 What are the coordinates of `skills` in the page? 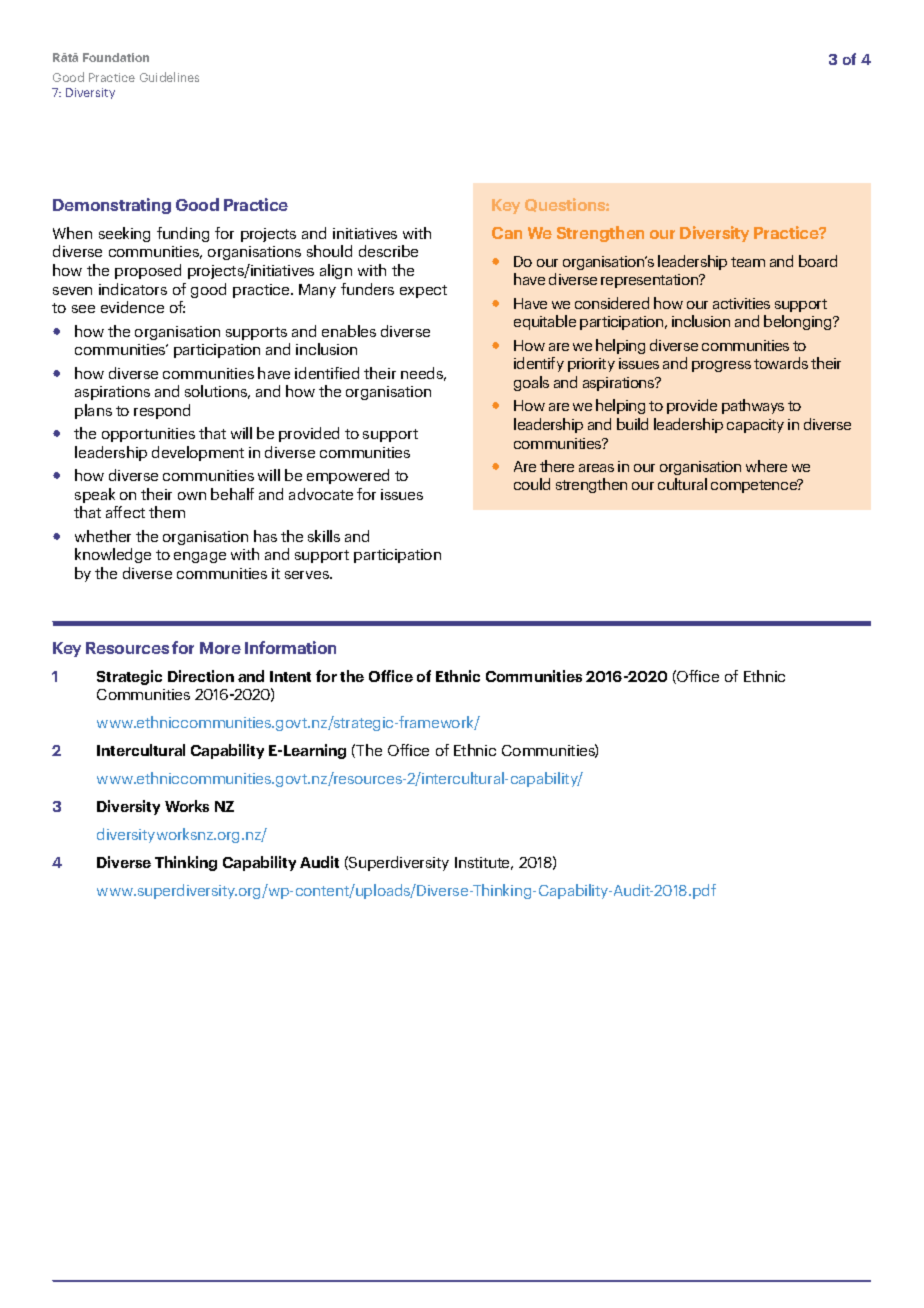 It's located at (324, 536).
